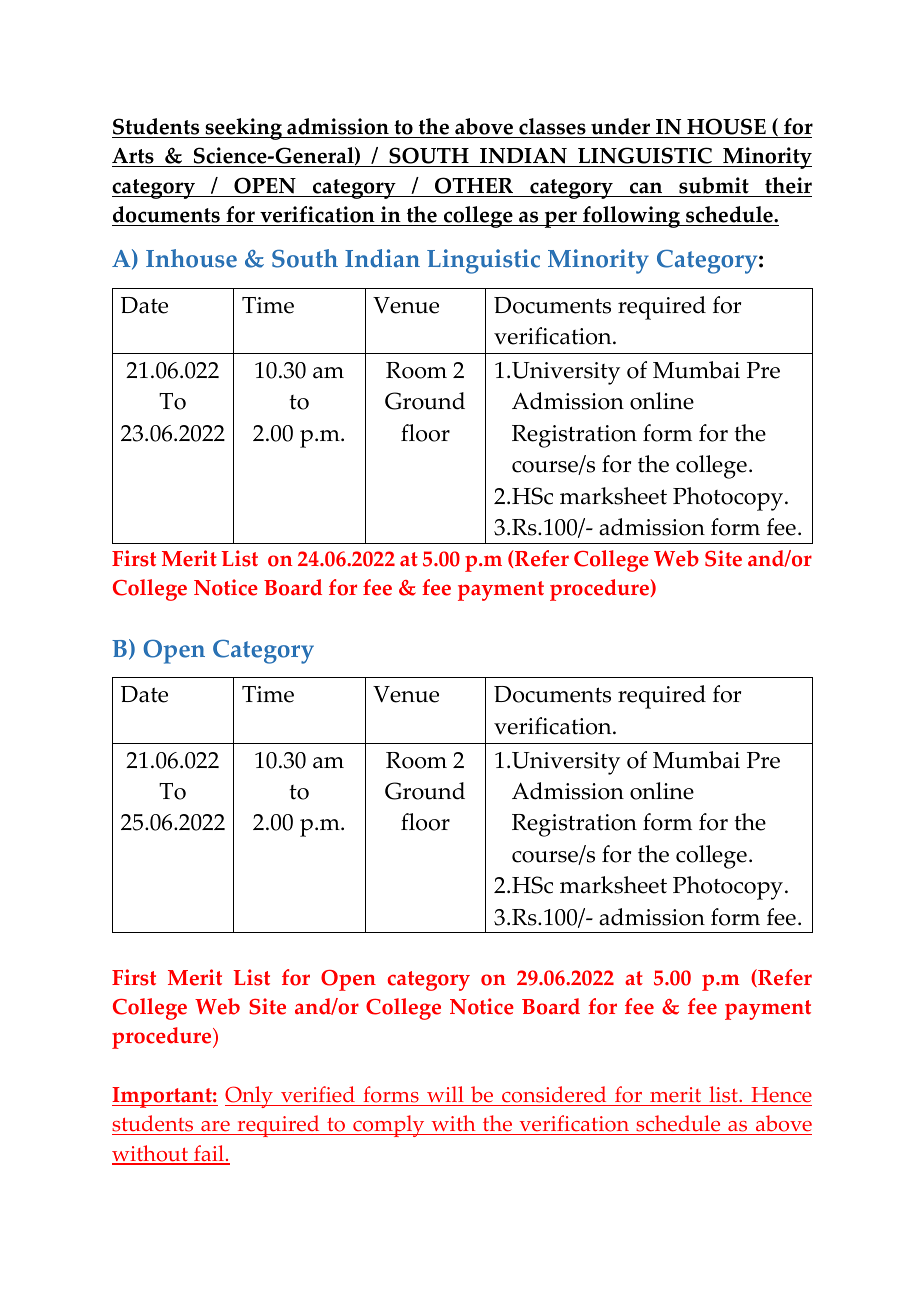 This document has height=1308, width=924. Describe the element at coordinates (646, 189) in the document. I see `can` at that location.
